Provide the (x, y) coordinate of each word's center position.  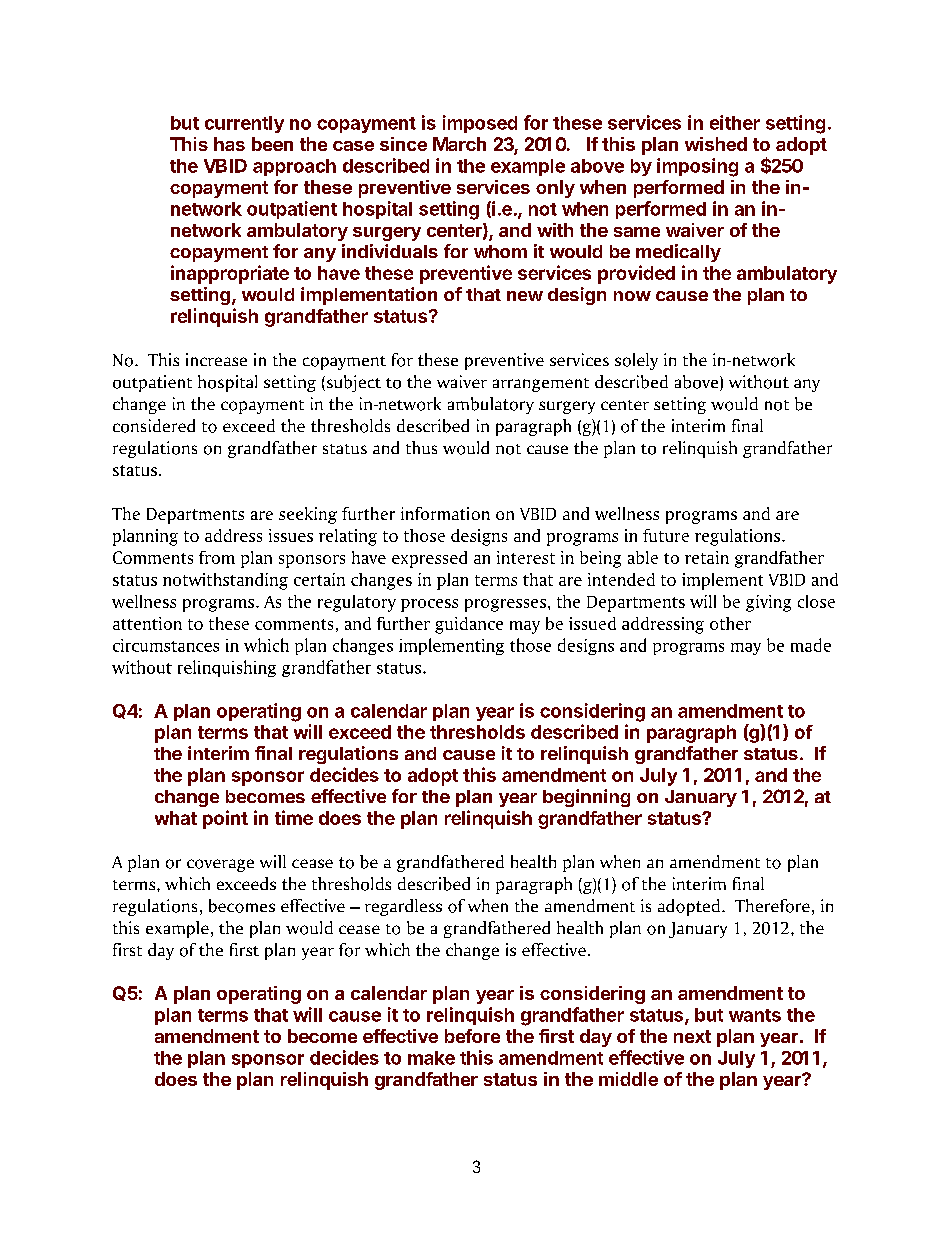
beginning (586, 798)
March (459, 144)
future (666, 535)
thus (421, 447)
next (692, 1036)
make (431, 1058)
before (472, 1036)
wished (716, 144)
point (225, 819)
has (229, 144)
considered (154, 426)
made (811, 645)
